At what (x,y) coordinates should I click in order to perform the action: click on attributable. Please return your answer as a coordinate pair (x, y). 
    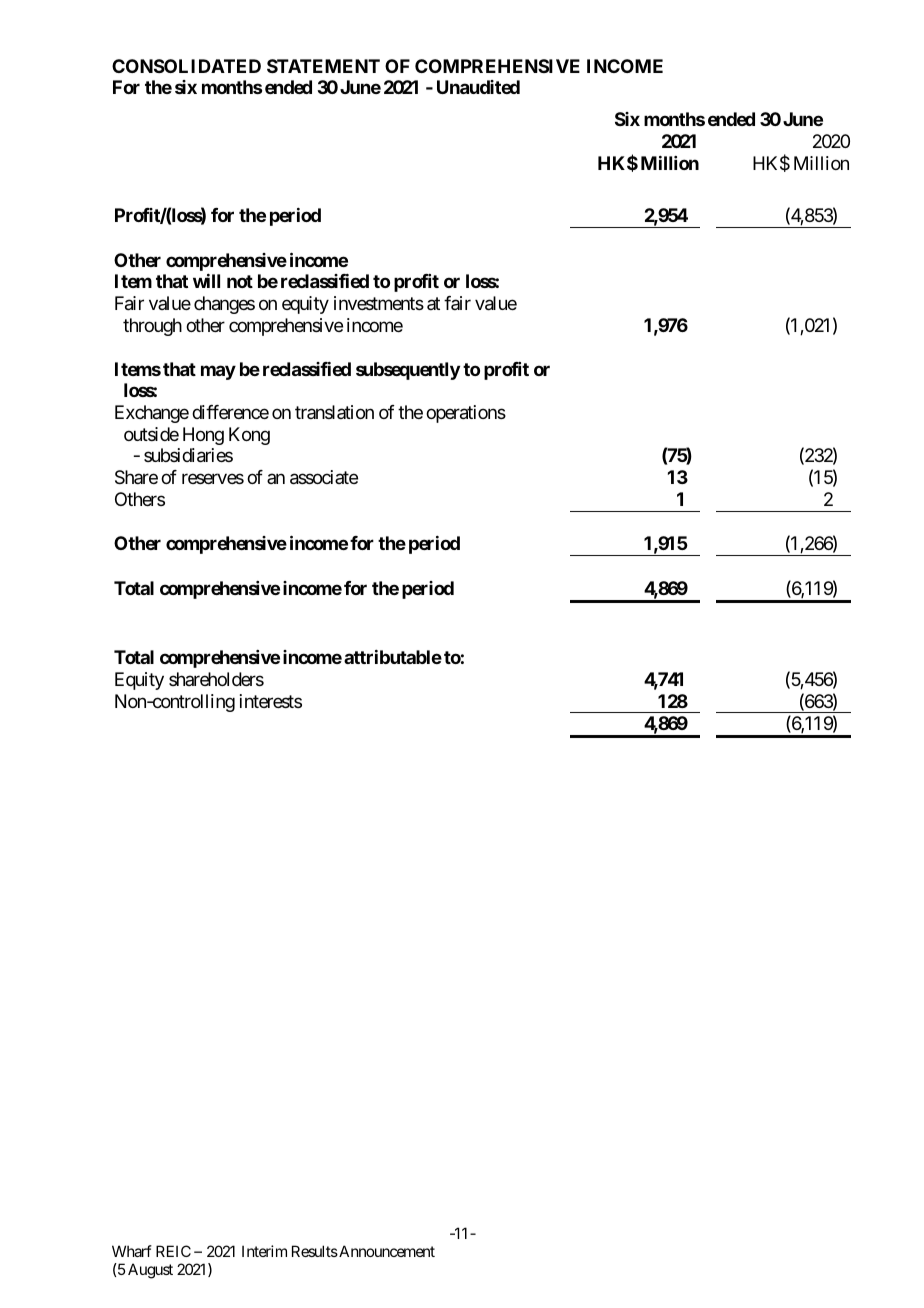
    Looking at the image, I should click on (393, 657).
